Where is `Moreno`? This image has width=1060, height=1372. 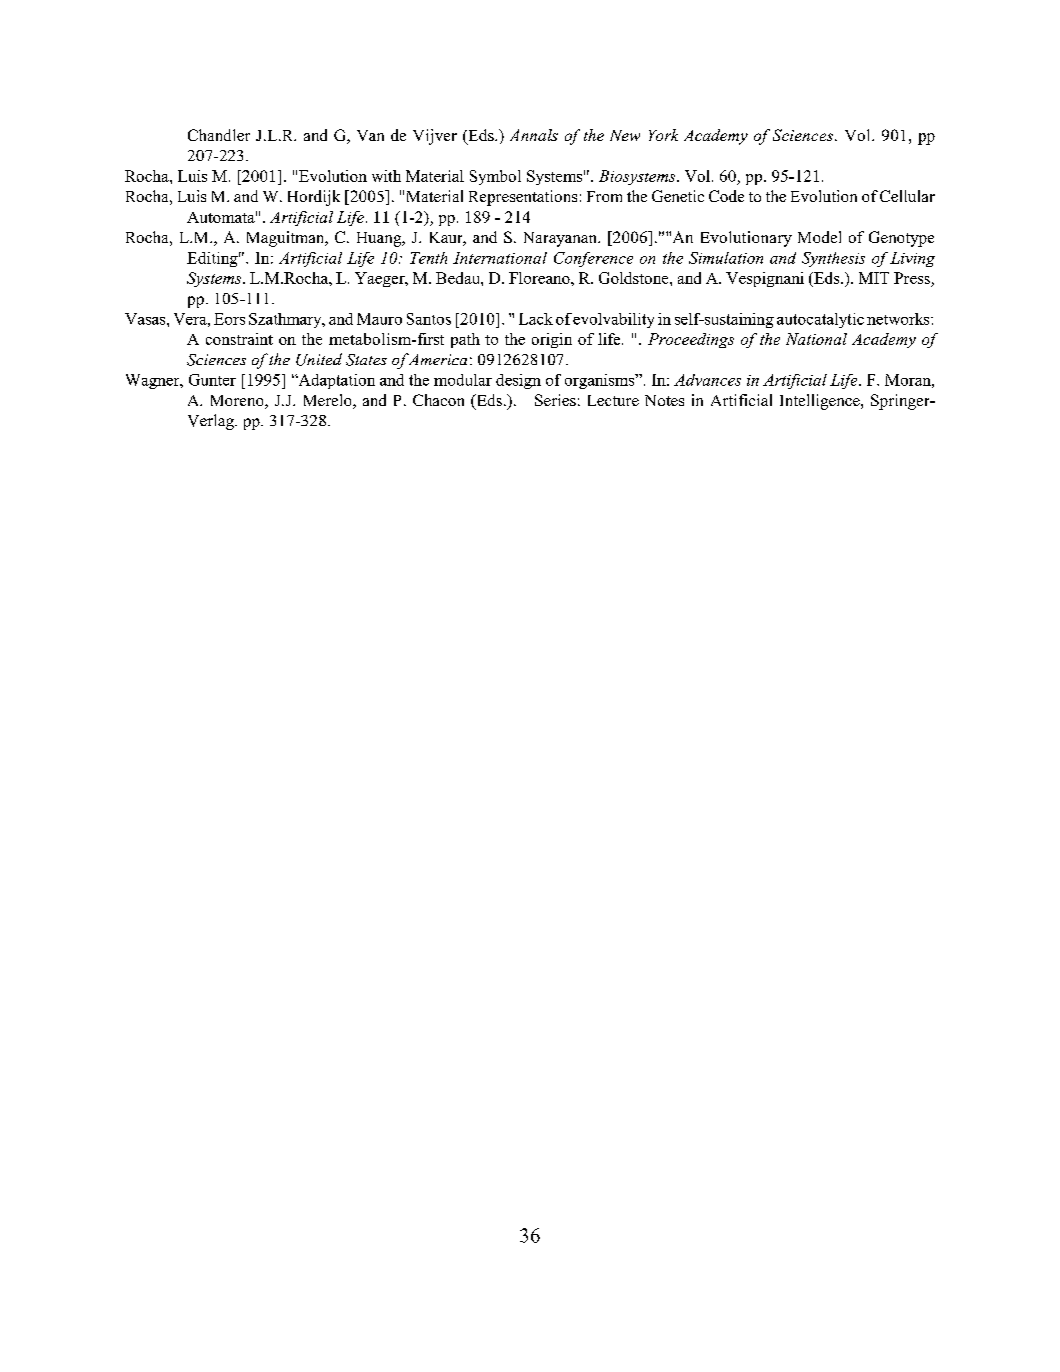
Moreno is located at coordinates (238, 402).
